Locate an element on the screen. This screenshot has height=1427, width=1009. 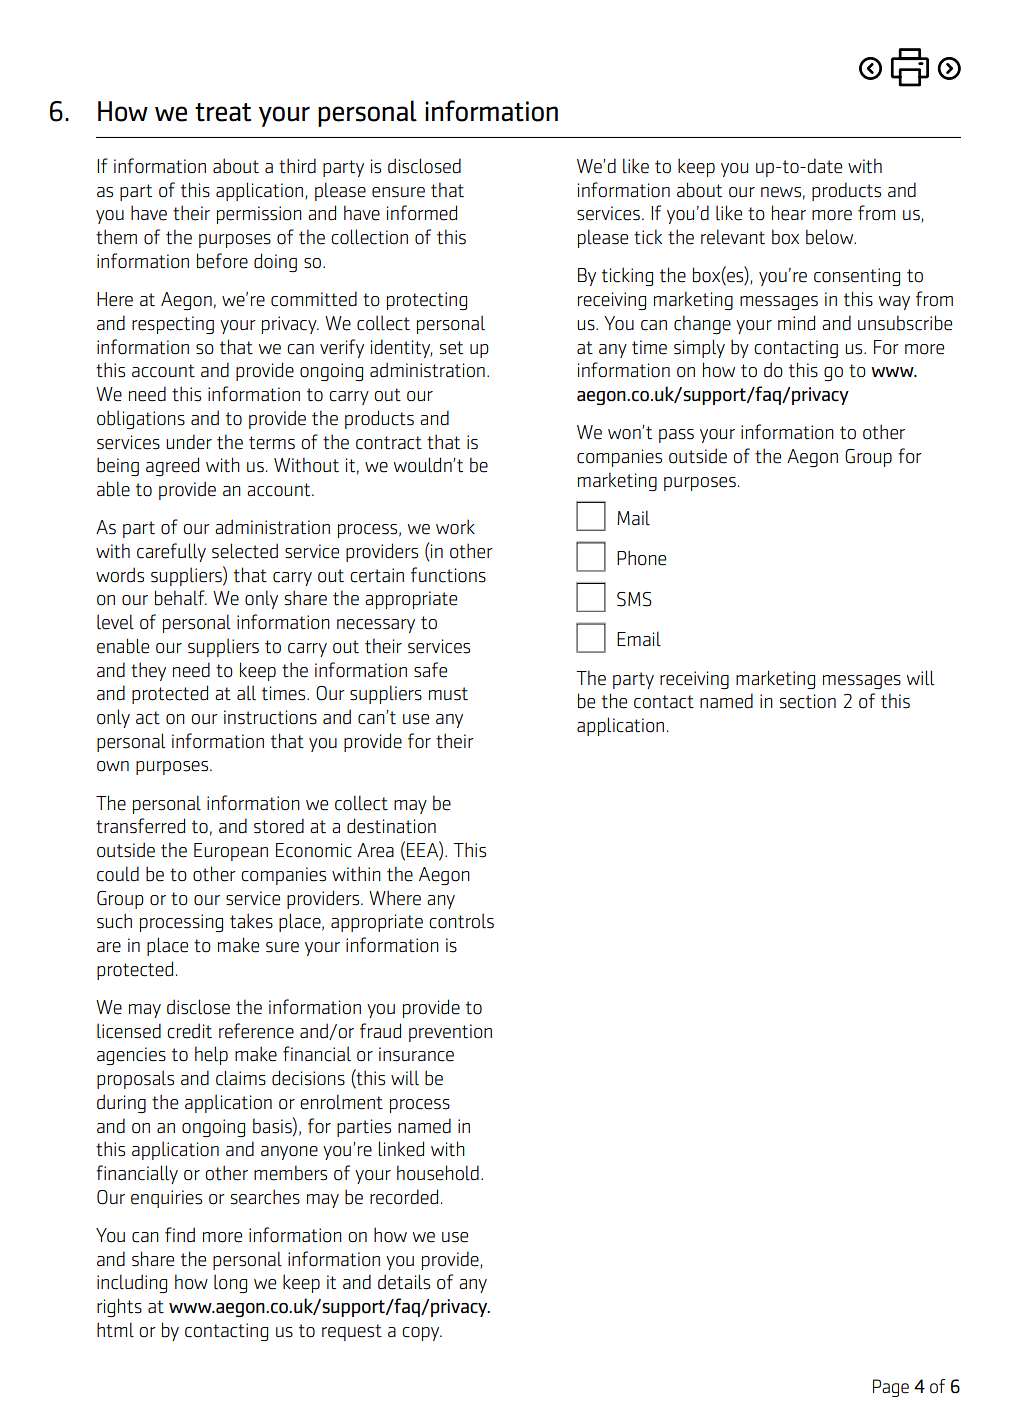
treat is located at coordinates (223, 112).
